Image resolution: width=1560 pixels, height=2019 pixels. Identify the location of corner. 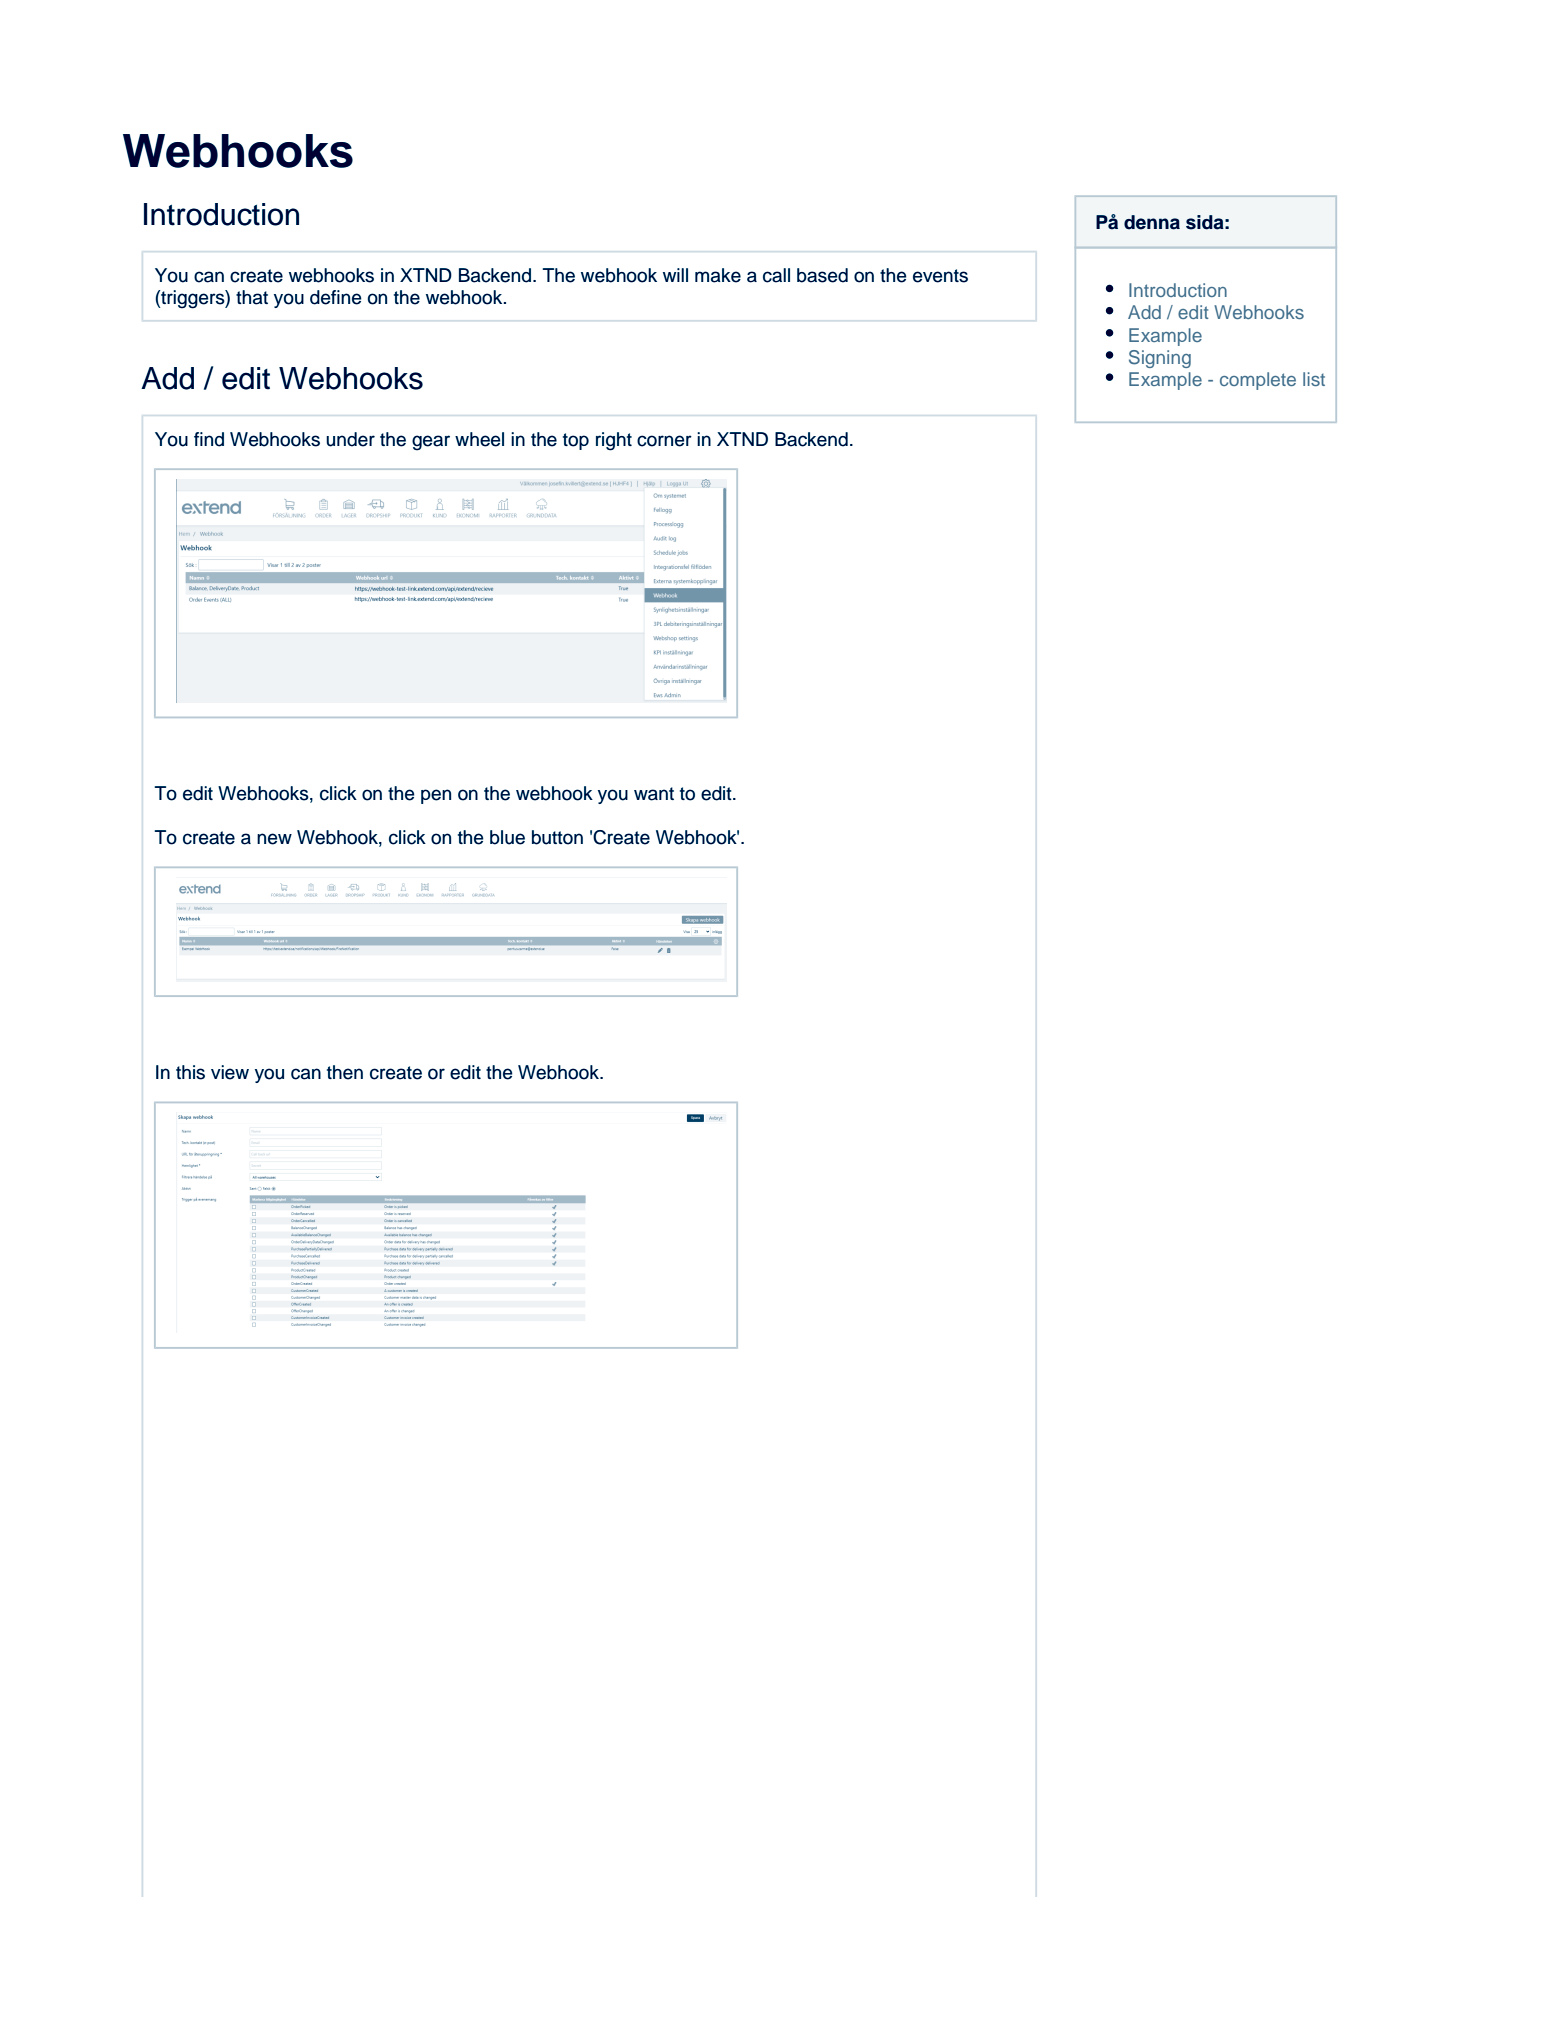
(664, 441).
